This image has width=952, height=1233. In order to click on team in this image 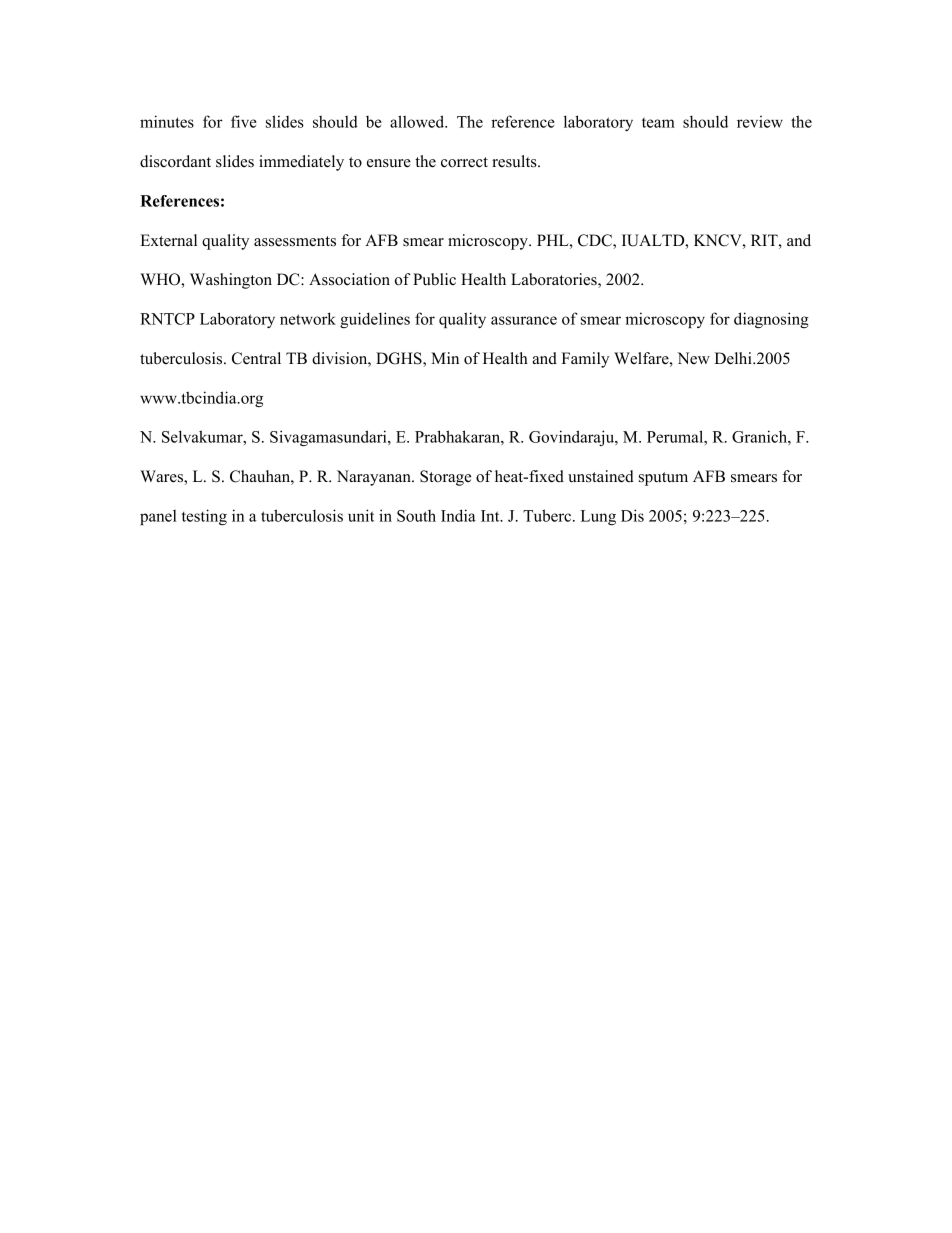, I will do `click(658, 123)`.
